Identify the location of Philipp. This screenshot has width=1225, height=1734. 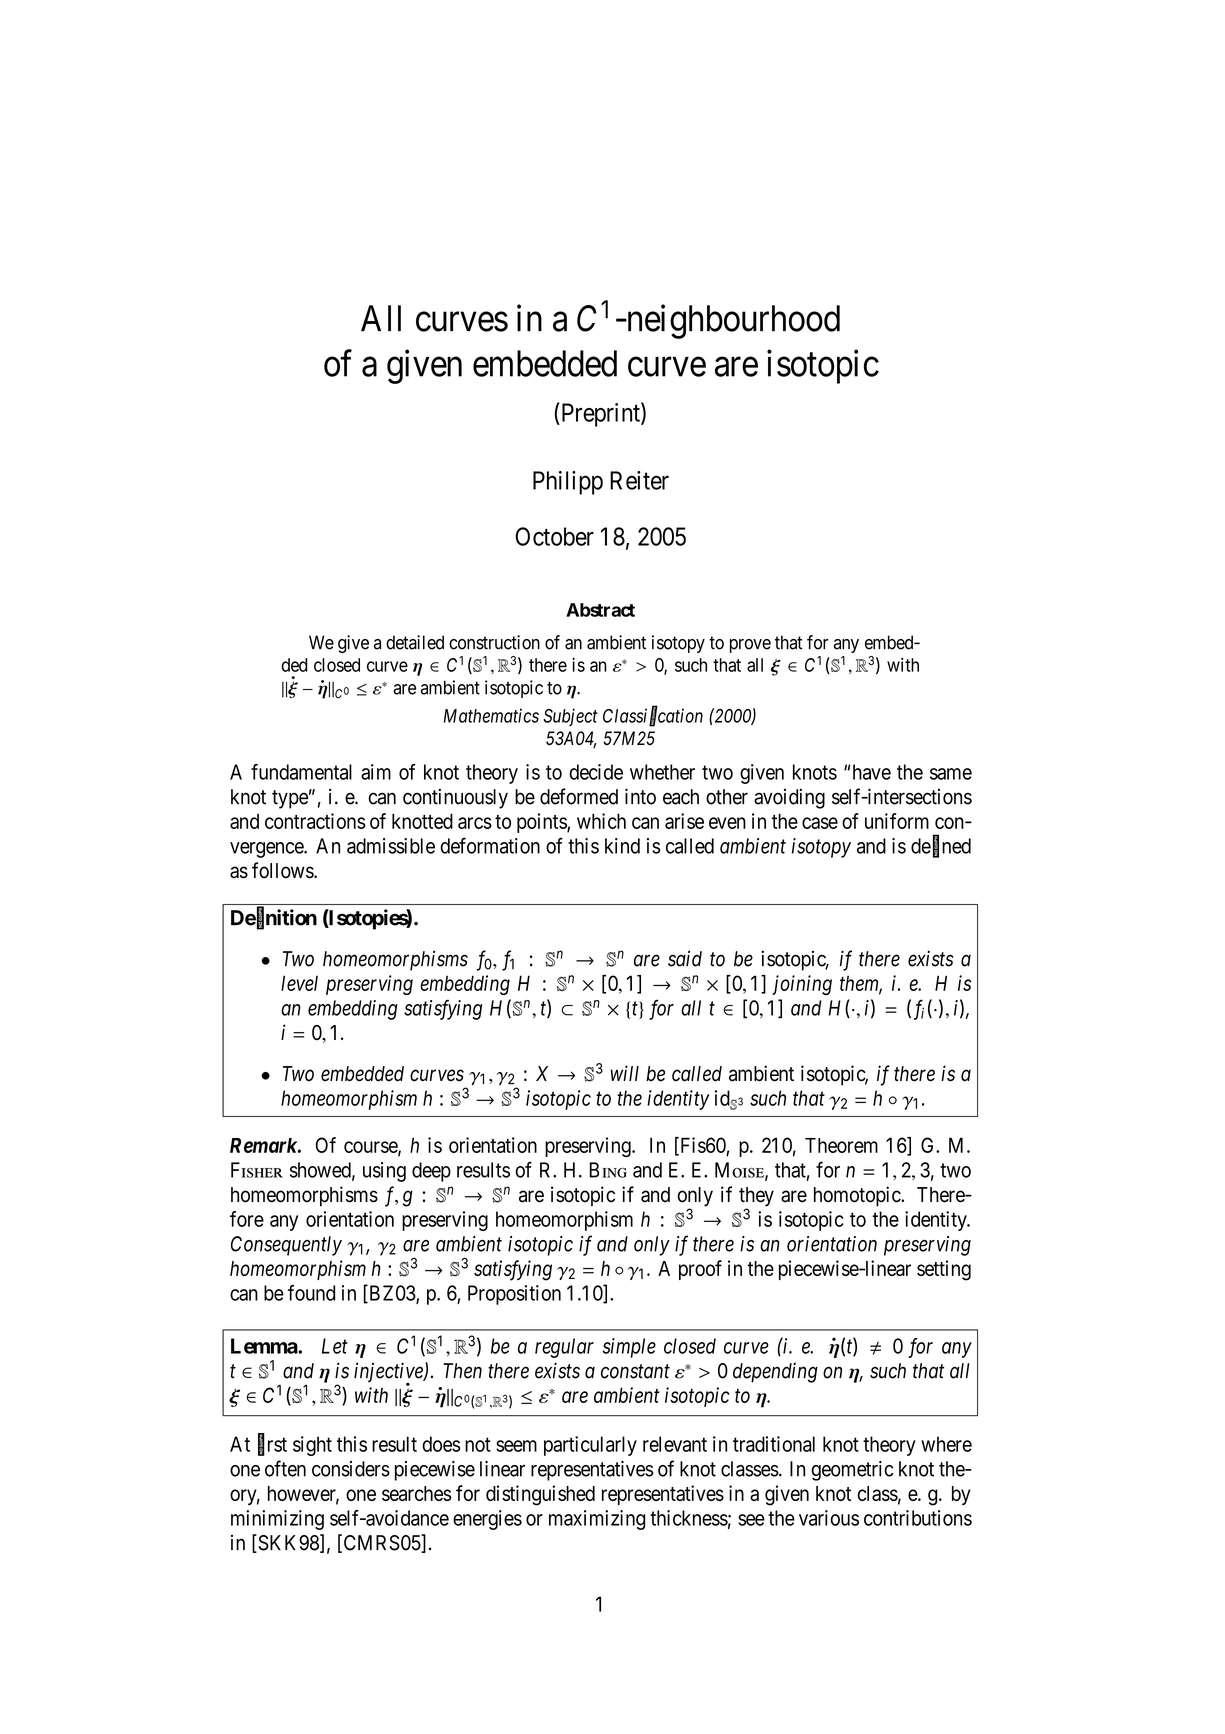
(568, 483).
